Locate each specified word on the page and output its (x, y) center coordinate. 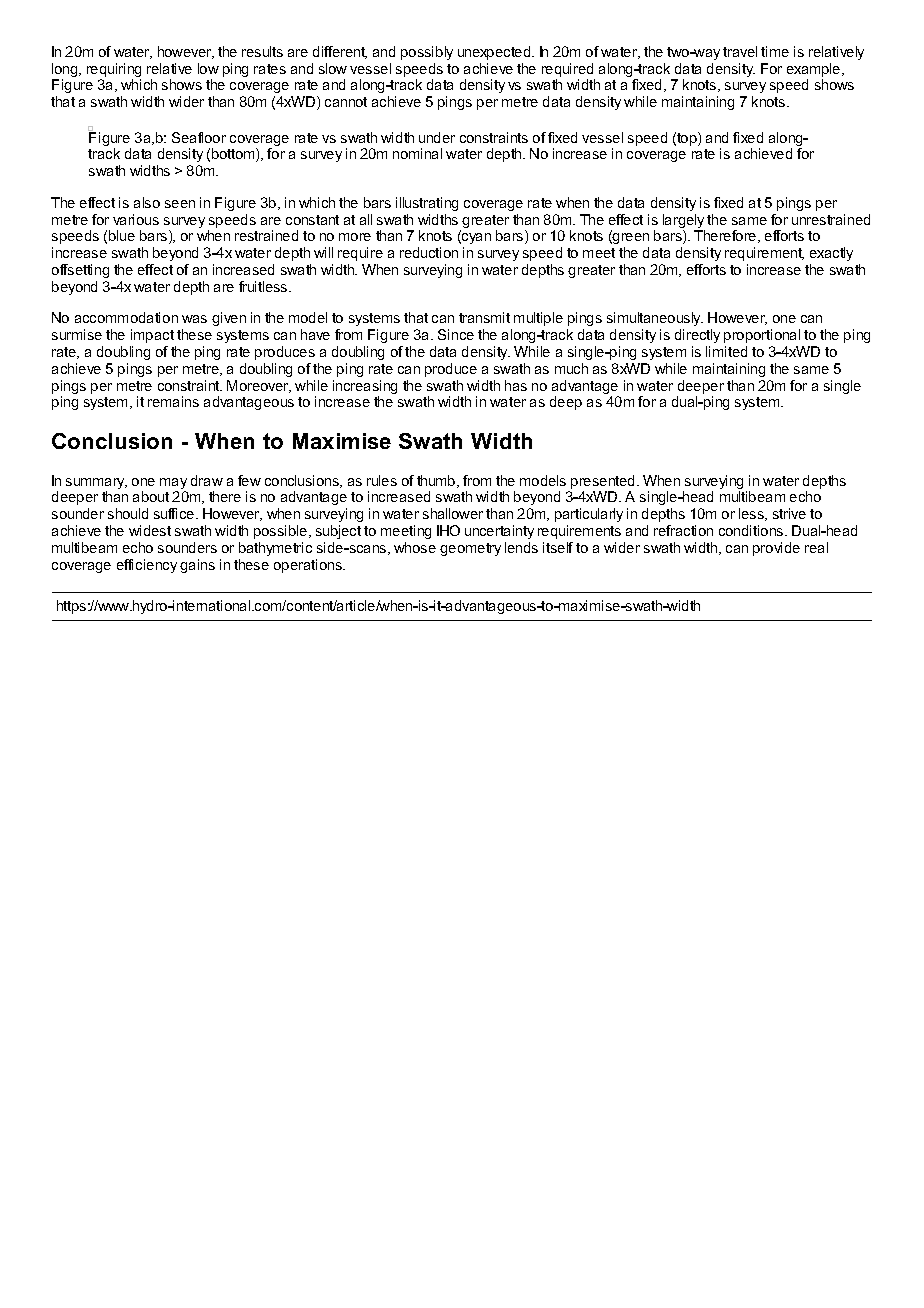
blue (122, 235)
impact (152, 336)
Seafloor (199, 137)
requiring (114, 71)
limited (726, 351)
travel (740, 51)
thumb (437, 481)
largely (684, 222)
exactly (831, 254)
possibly (427, 53)
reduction (429, 252)
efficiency (147, 566)
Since (456, 334)
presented (601, 483)
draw (207, 480)
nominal (417, 153)
